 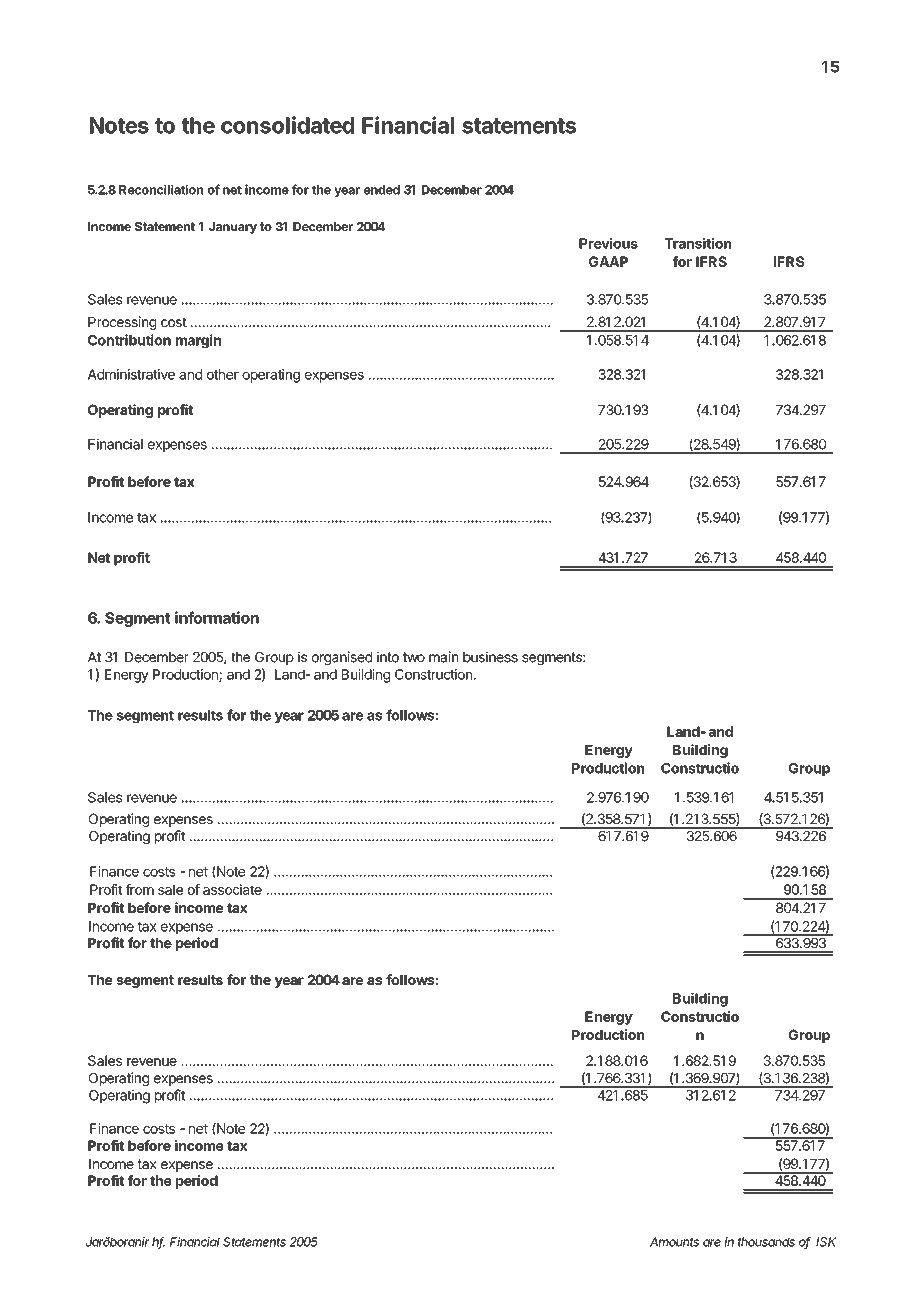 What do you see at coordinates (382, 190) in the page?
I see `ended` at bounding box center [382, 190].
